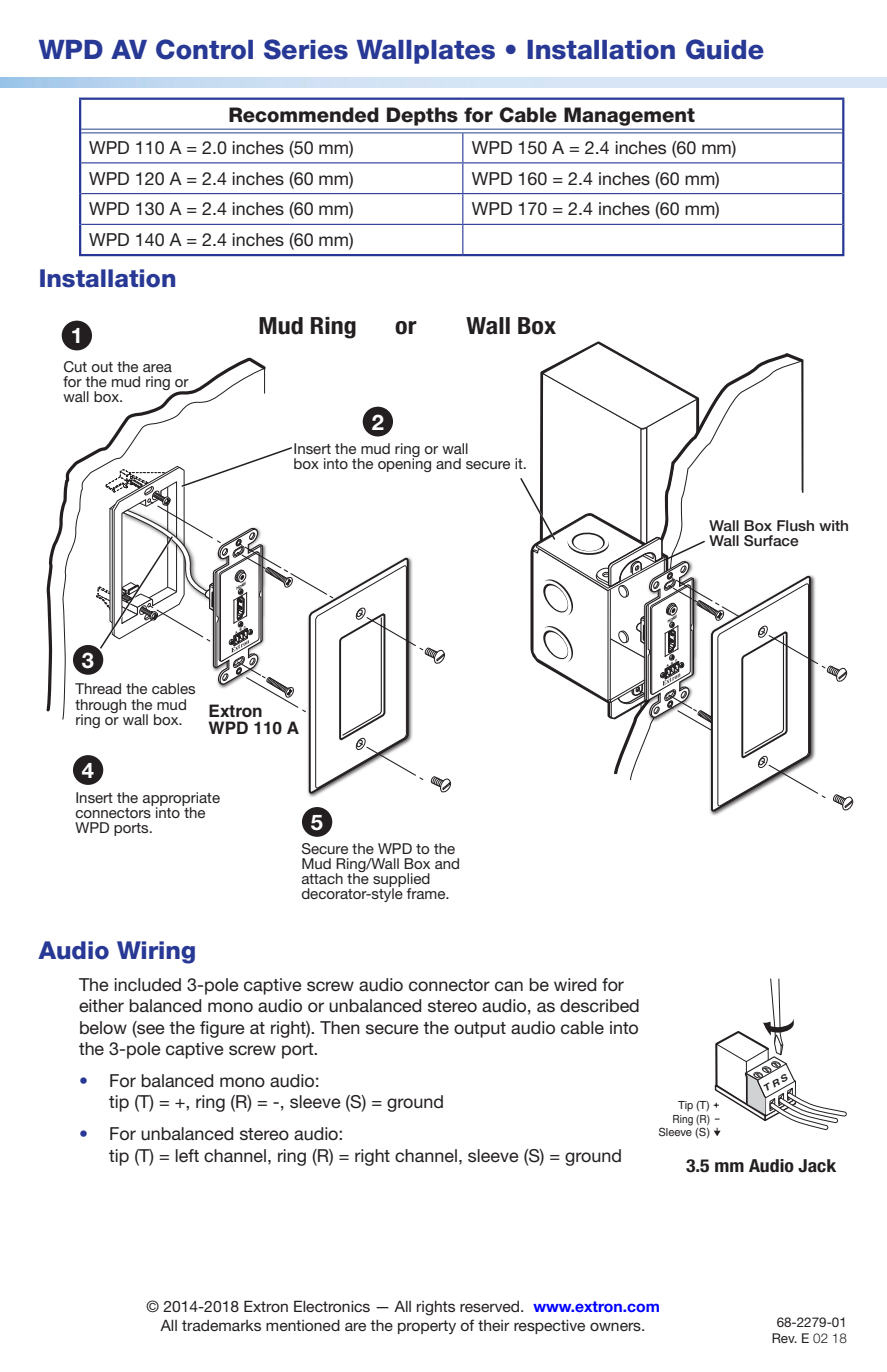 Image resolution: width=887 pixels, height=1372 pixels. I want to click on Rev, so click(784, 1338).
